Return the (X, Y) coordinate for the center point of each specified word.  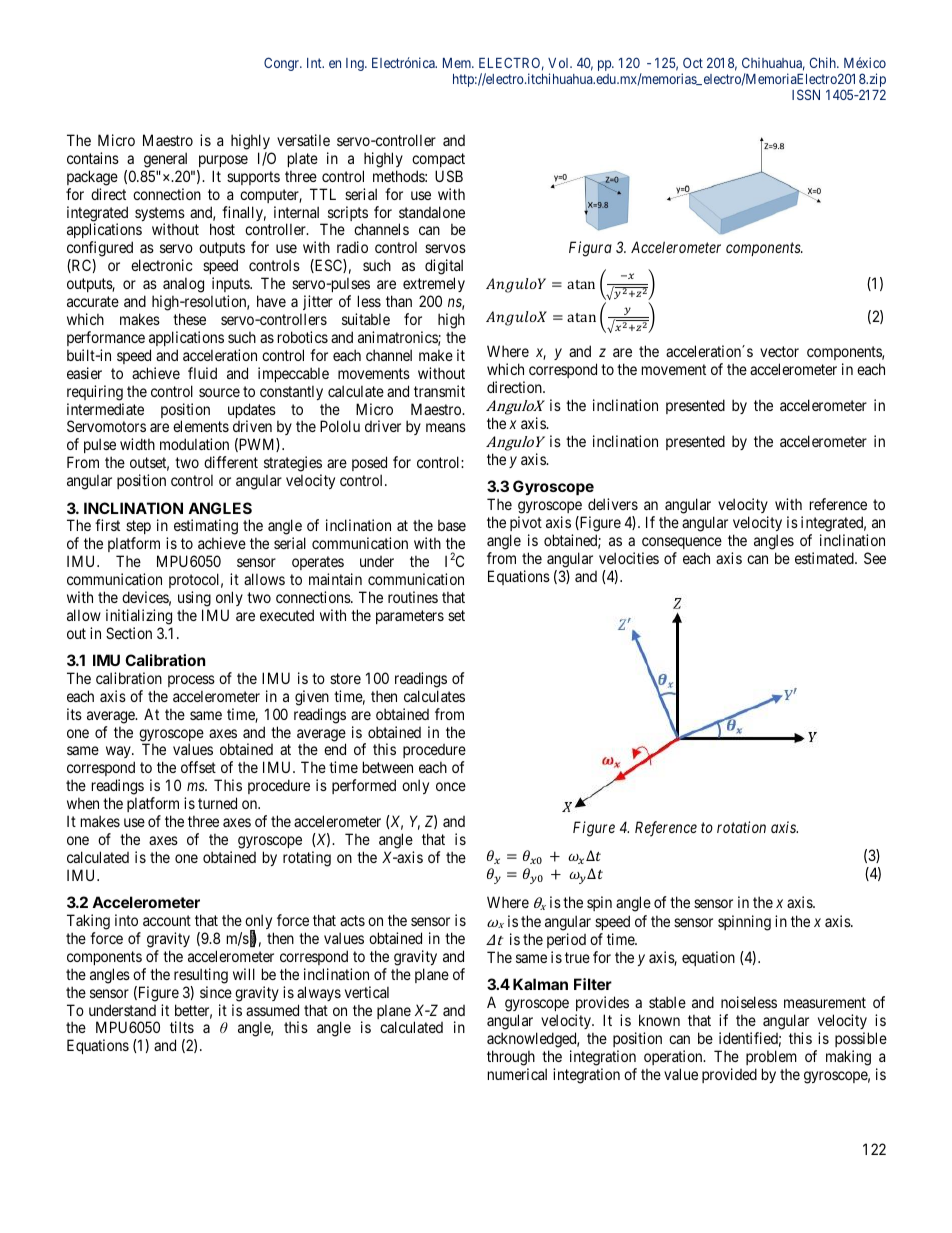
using (194, 599)
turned (217, 803)
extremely (434, 284)
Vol (560, 63)
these (189, 319)
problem (771, 1057)
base (452, 525)
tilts (182, 1027)
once (451, 786)
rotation (741, 827)
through (511, 1058)
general (165, 160)
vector (779, 351)
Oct (693, 62)
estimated (825, 558)
